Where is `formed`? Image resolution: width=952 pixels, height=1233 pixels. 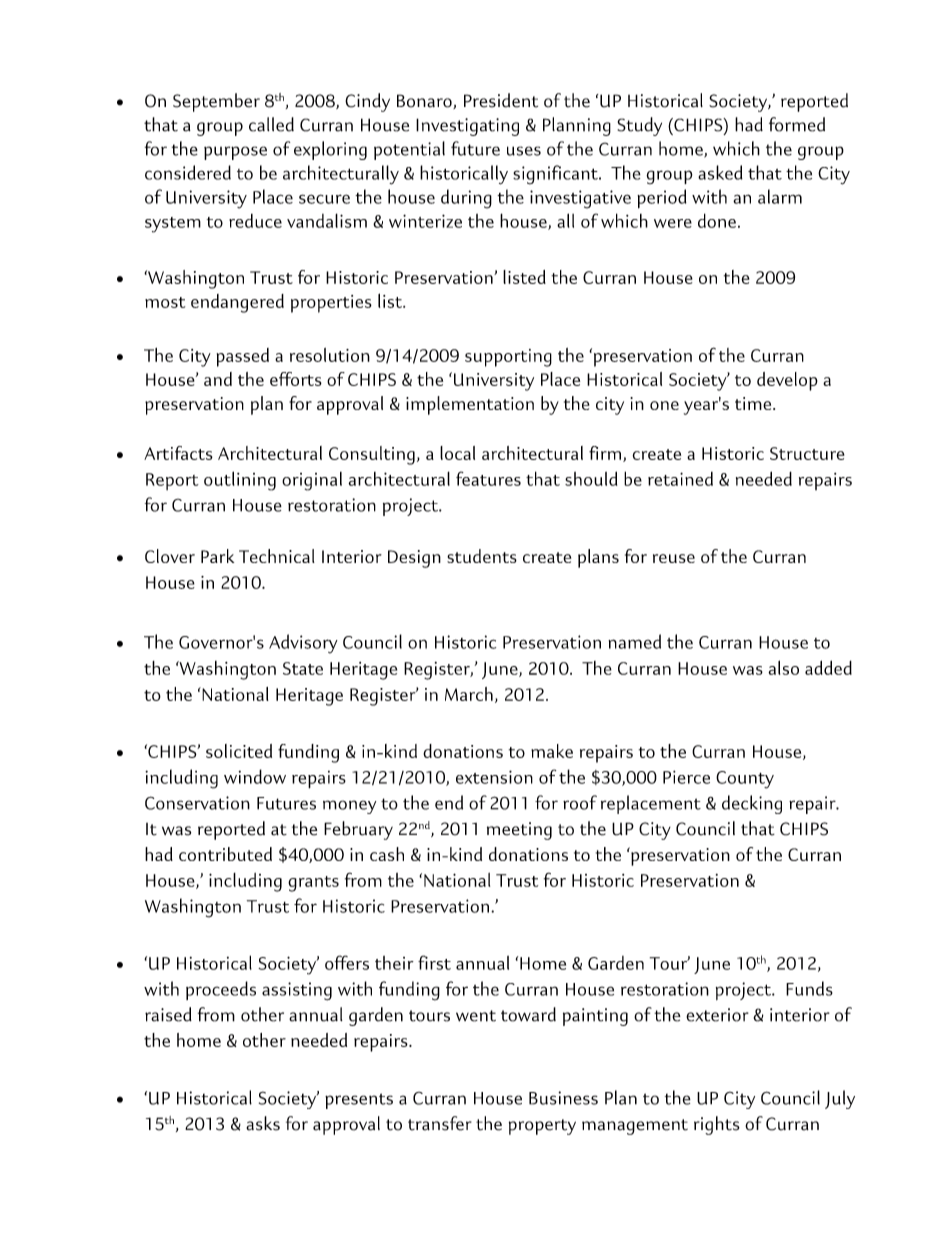
formed is located at coordinates (797, 124).
